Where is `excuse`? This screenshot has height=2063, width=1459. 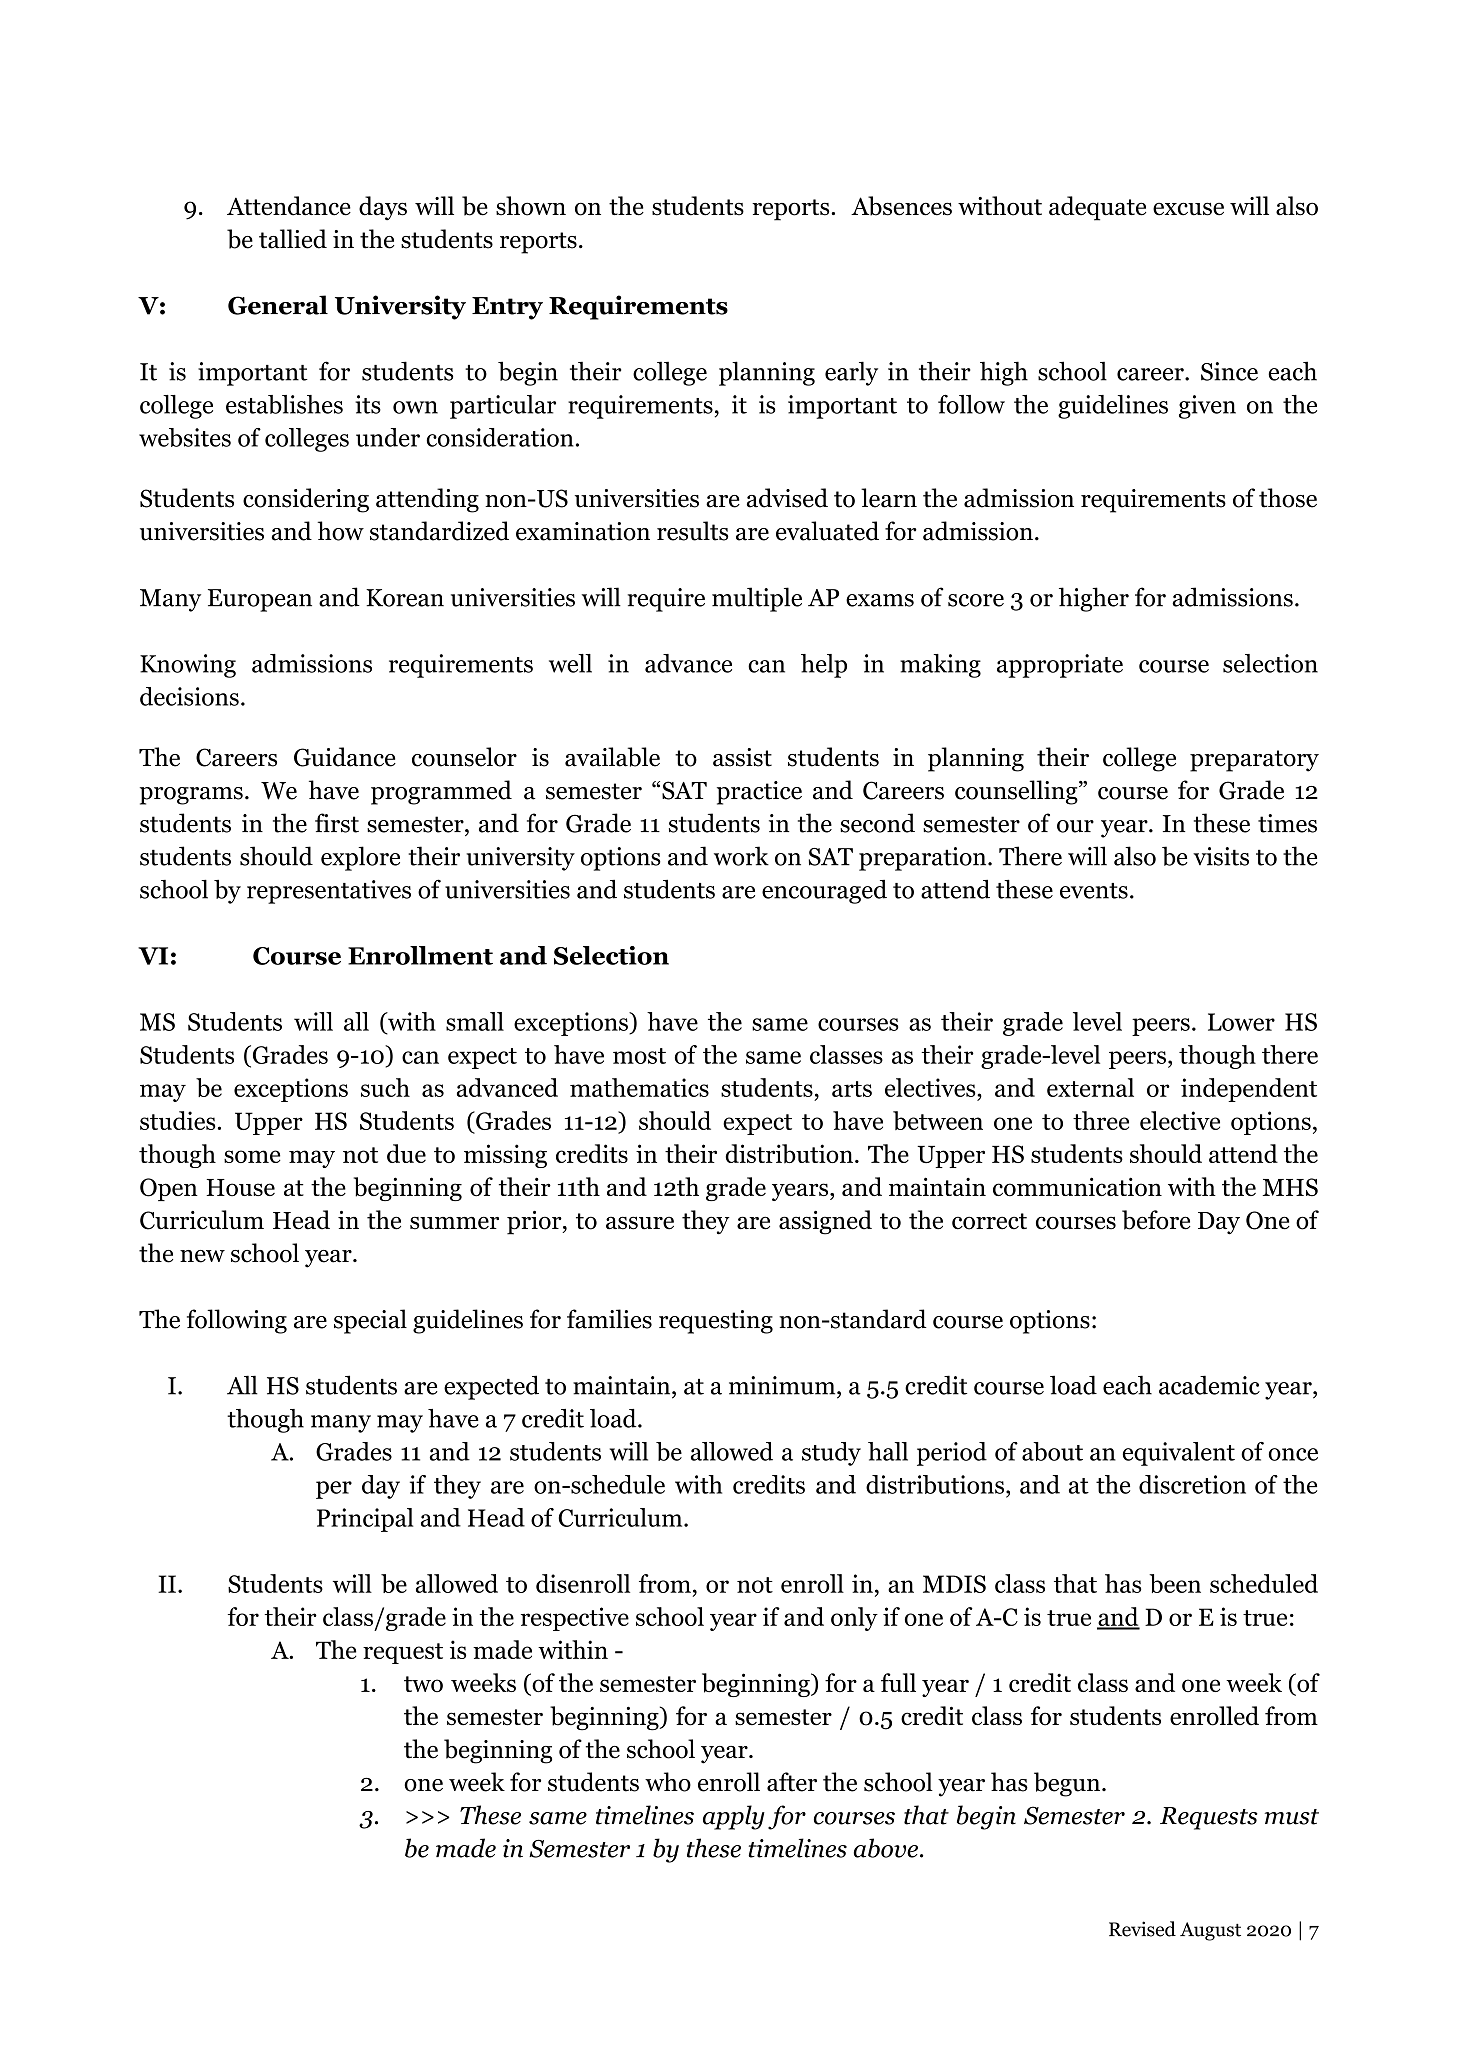
excuse is located at coordinates (1188, 209).
